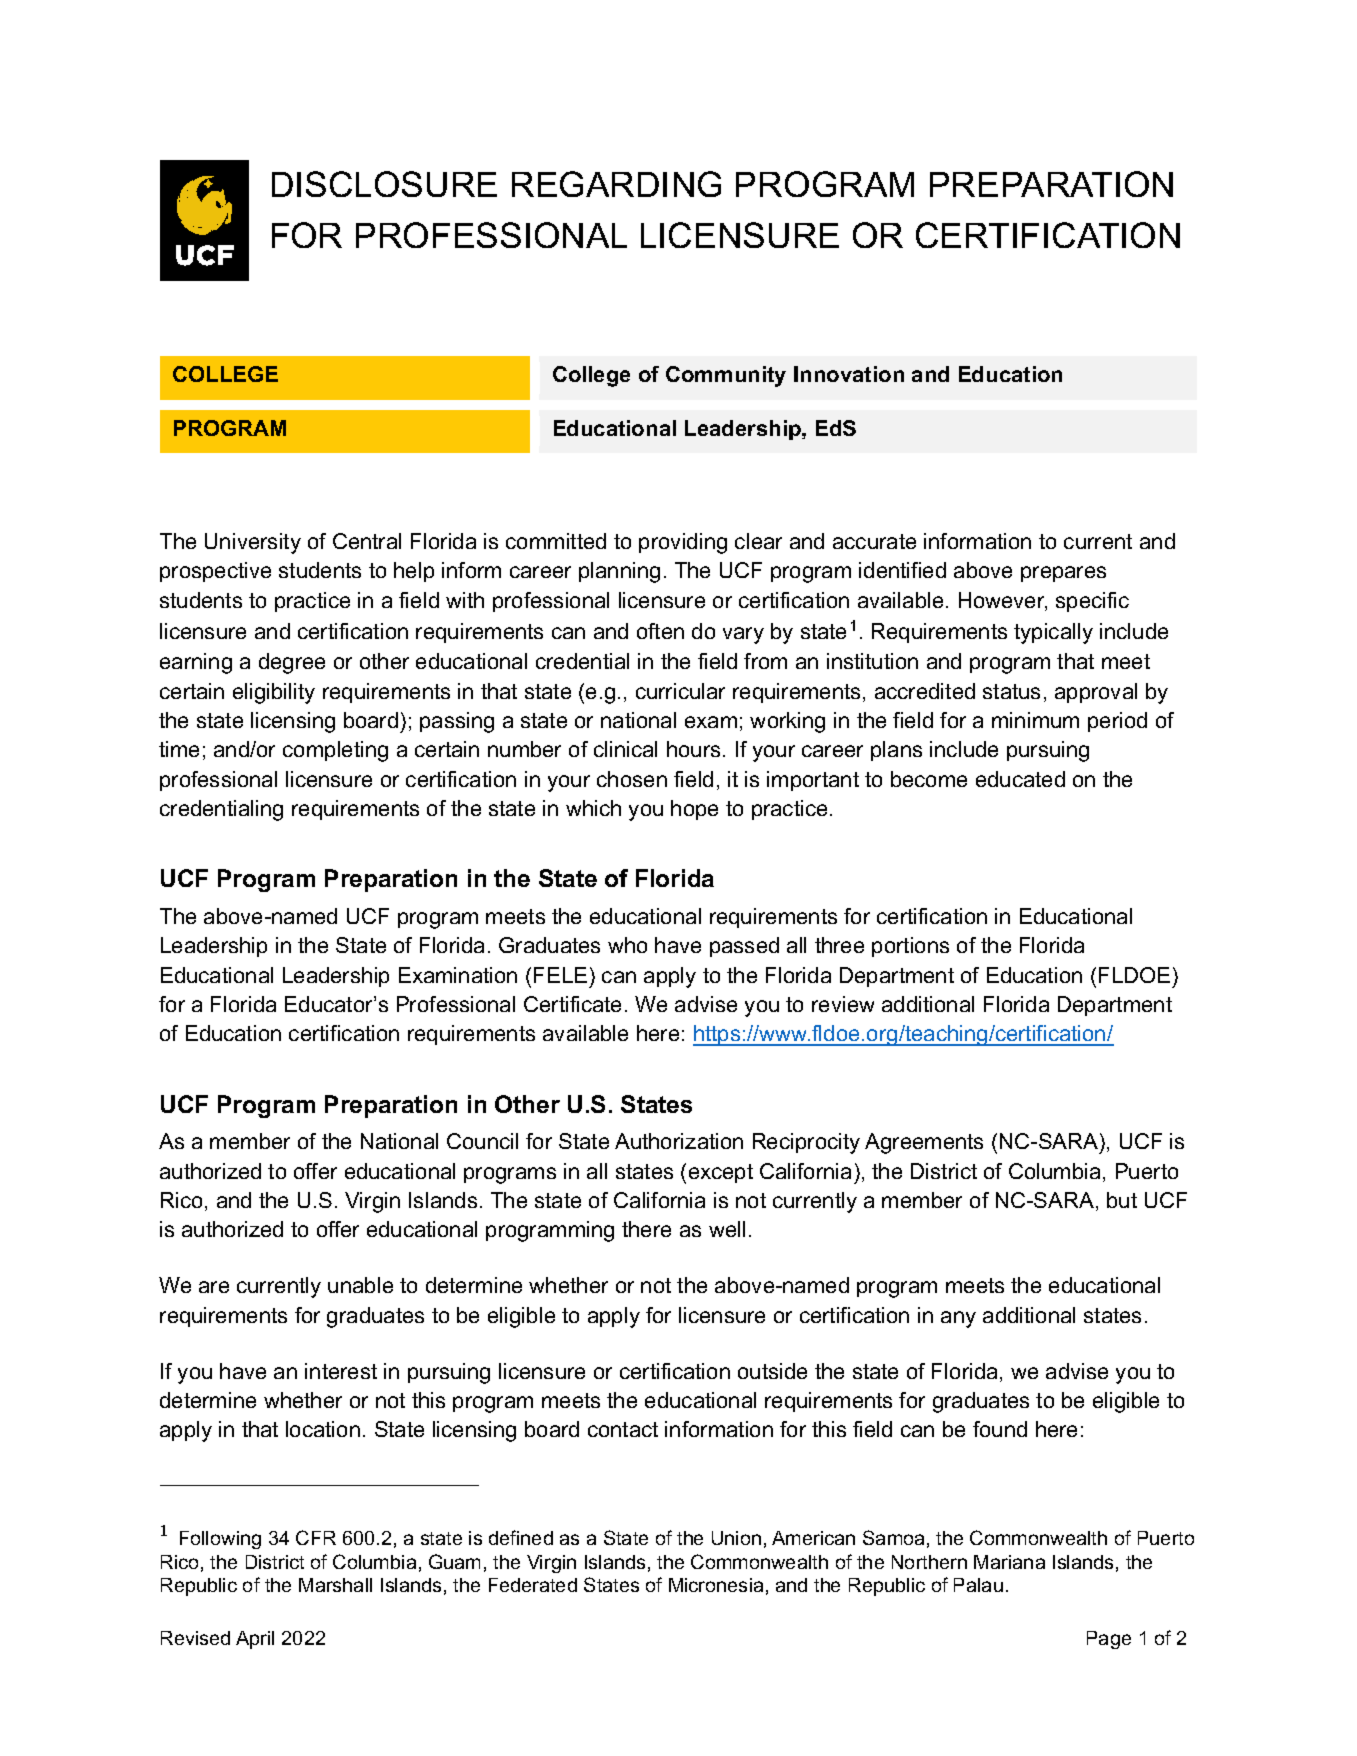 The width and height of the page is (1357, 1756). What do you see at coordinates (335, 1585) in the page?
I see `Marshall` at bounding box center [335, 1585].
